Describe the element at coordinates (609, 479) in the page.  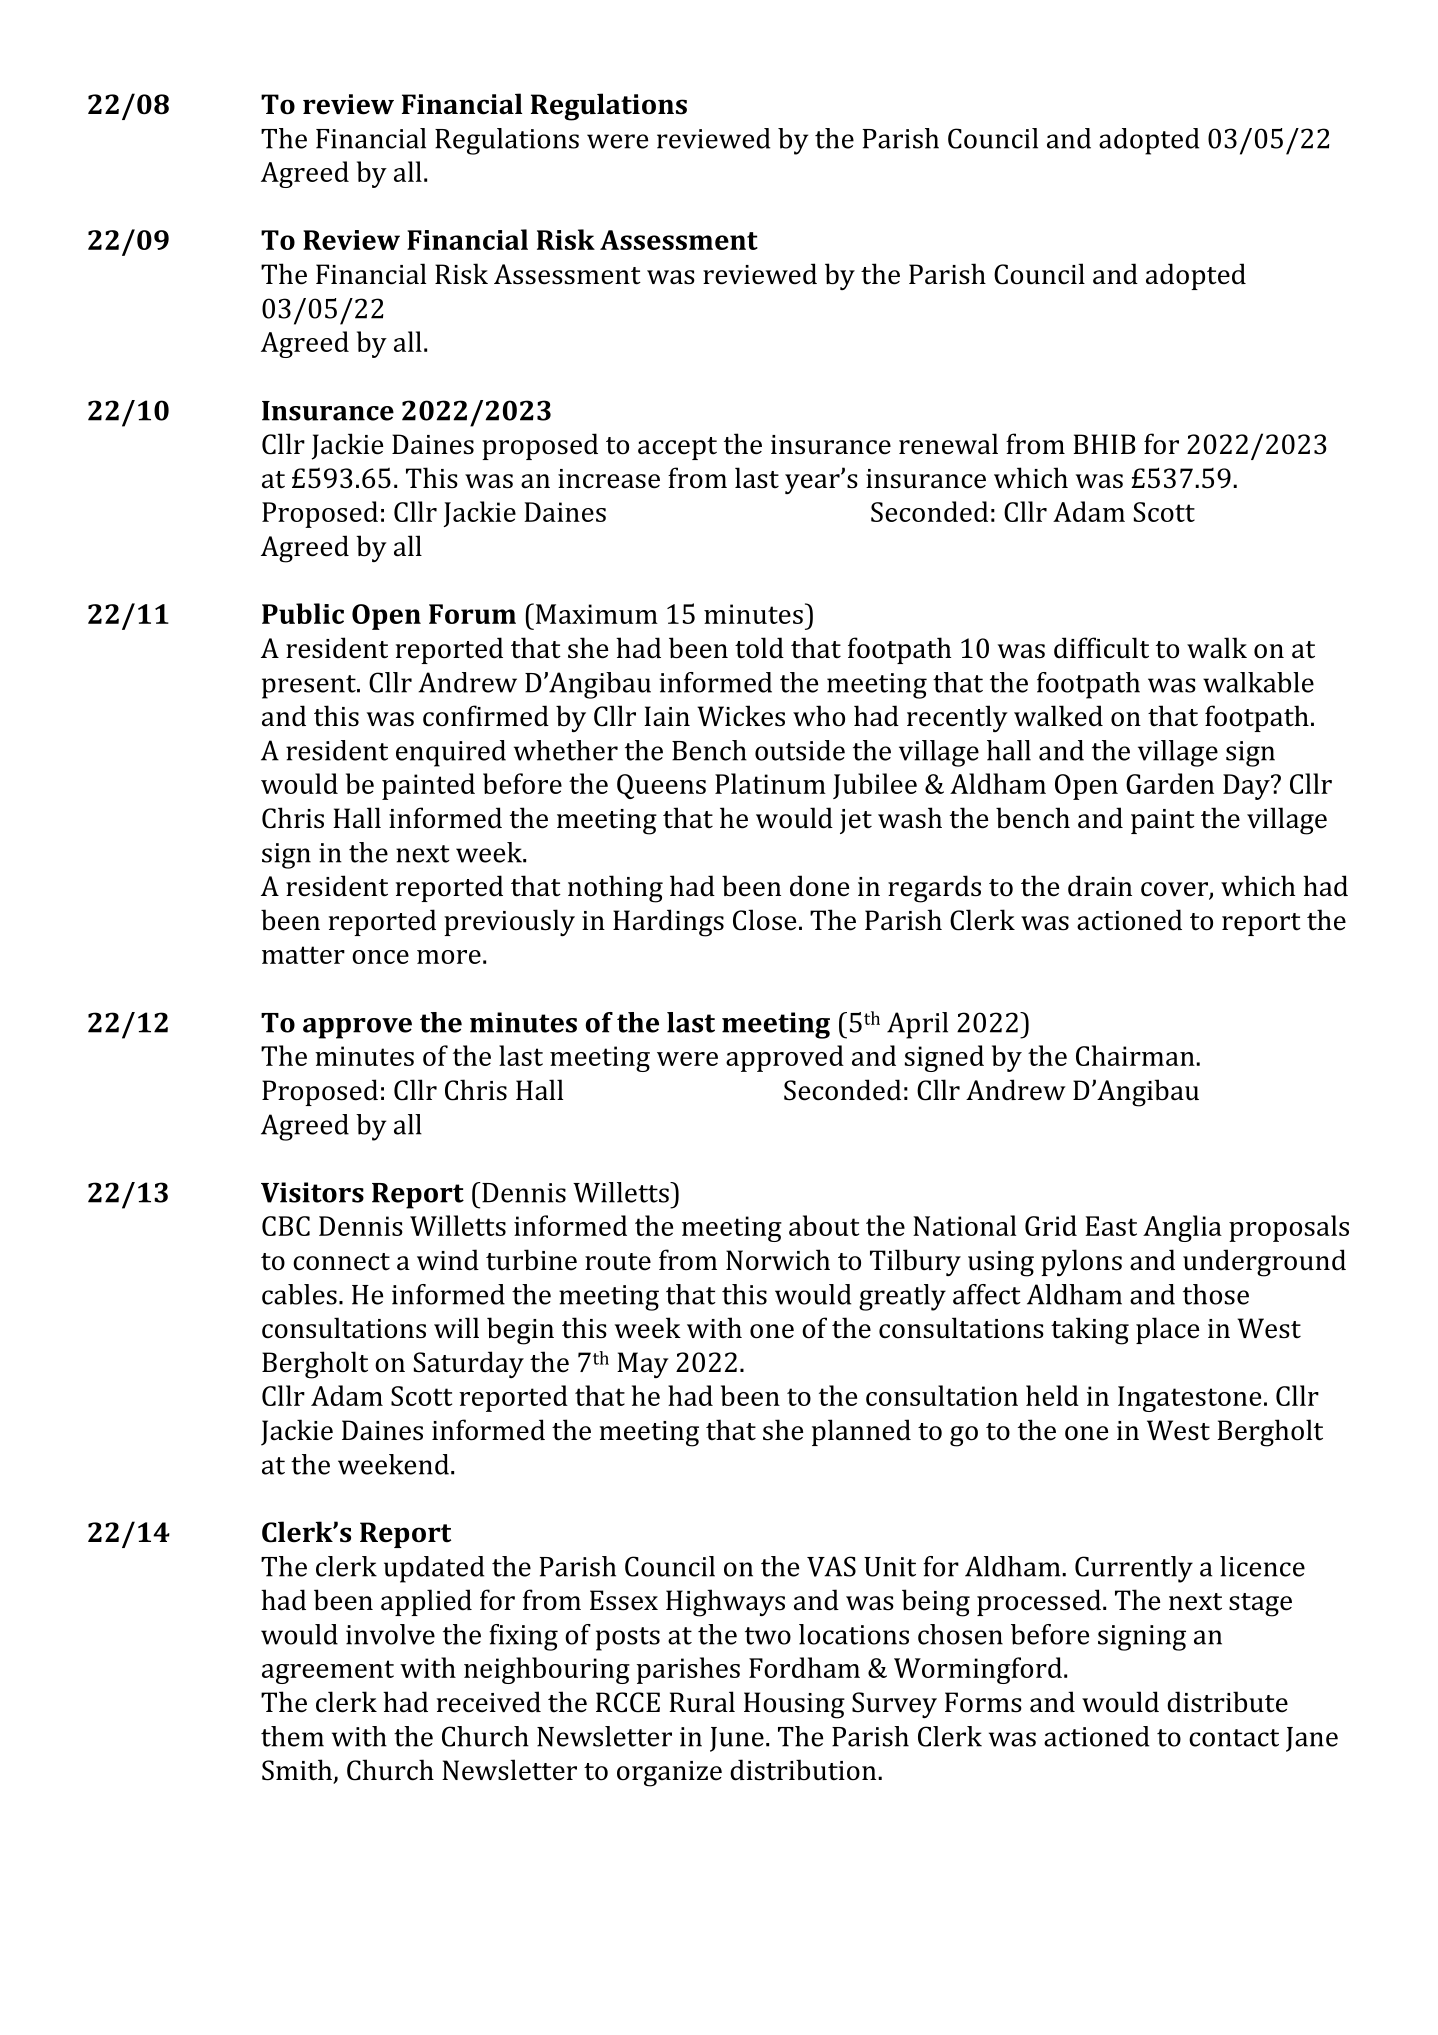
I see `increase` at that location.
